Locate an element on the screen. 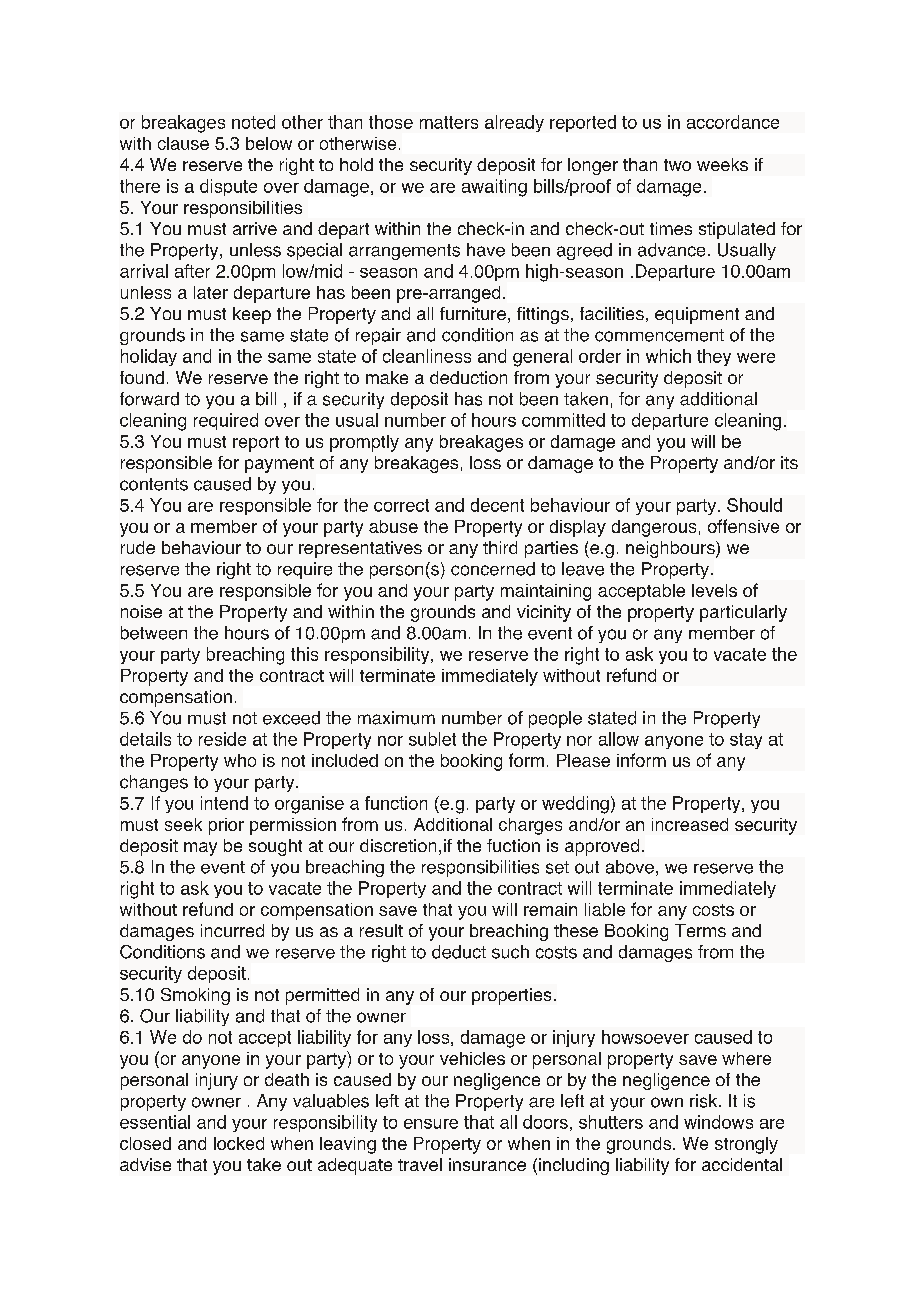 The width and height of the screenshot is (924, 1308). weeks is located at coordinates (722, 164).
